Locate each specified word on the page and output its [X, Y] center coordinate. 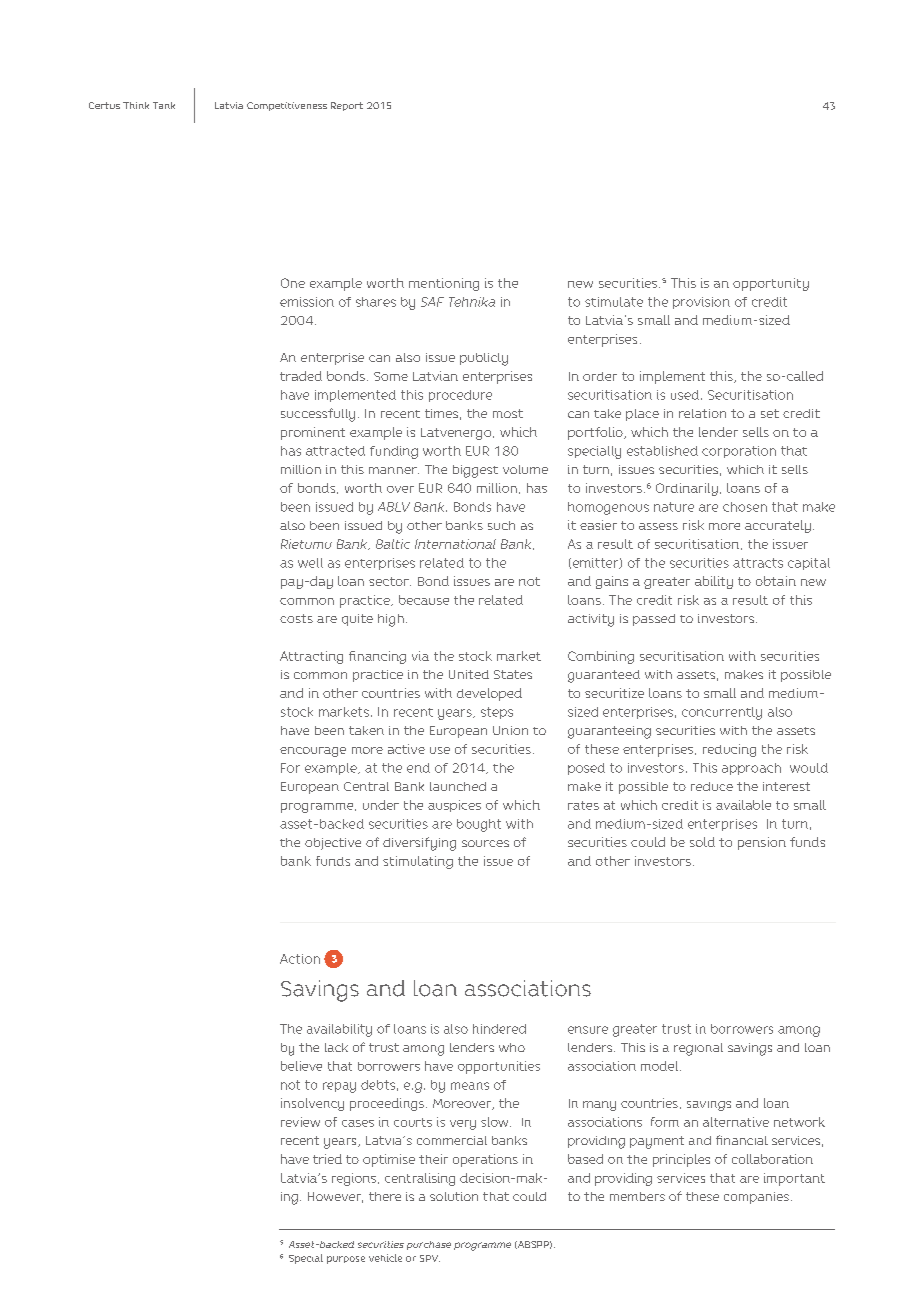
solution [454, 1196]
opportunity [771, 284]
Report [347, 106]
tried [327, 1159]
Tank [164, 105]
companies [756, 1198]
